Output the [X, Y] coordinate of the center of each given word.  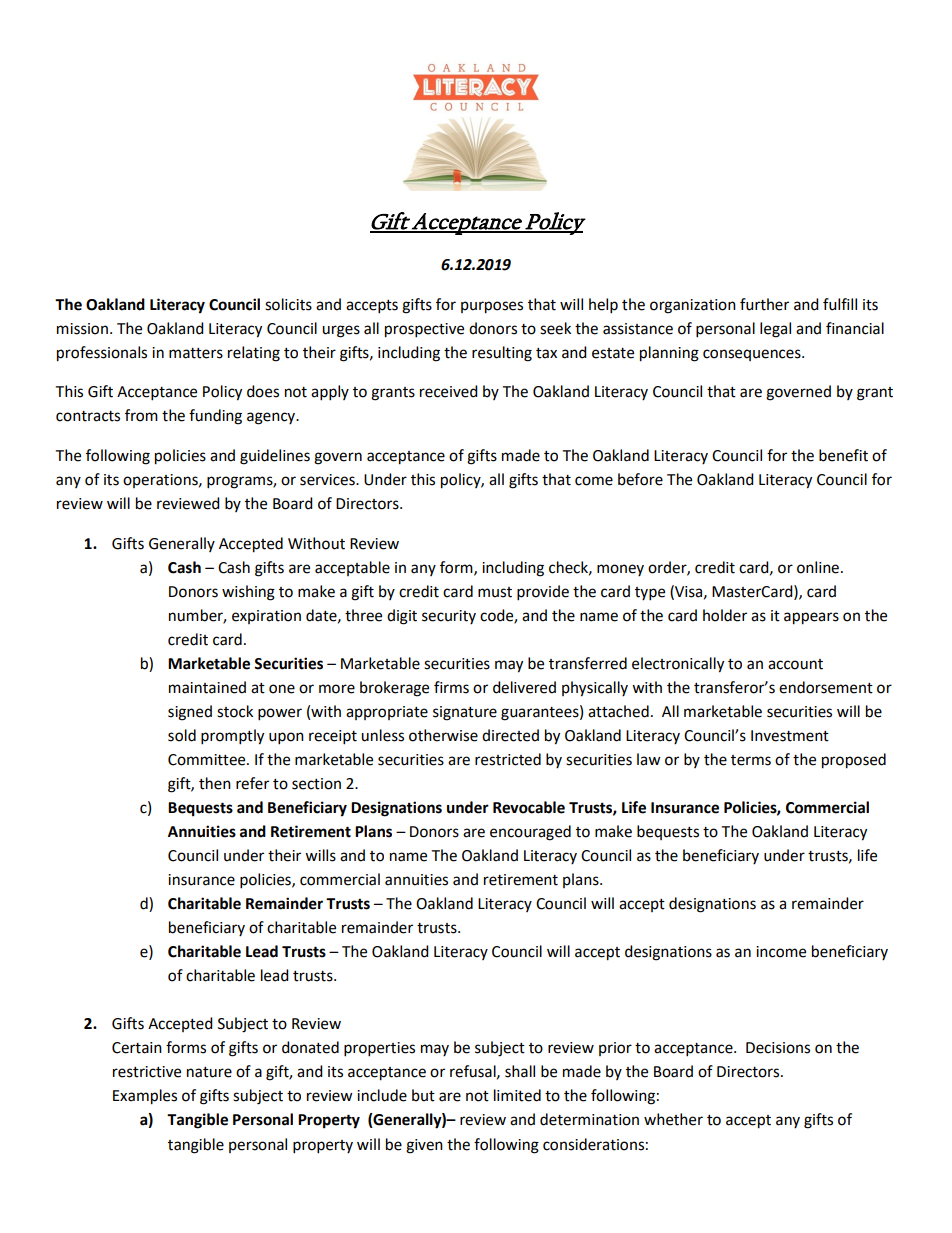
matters [196, 353]
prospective [424, 330]
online [818, 567]
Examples [145, 1097]
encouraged [530, 833]
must [495, 592]
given [424, 1146]
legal [775, 330]
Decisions [778, 1048]
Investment [790, 736]
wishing [248, 593]
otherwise [443, 735]
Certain [137, 1048]
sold [182, 735]
